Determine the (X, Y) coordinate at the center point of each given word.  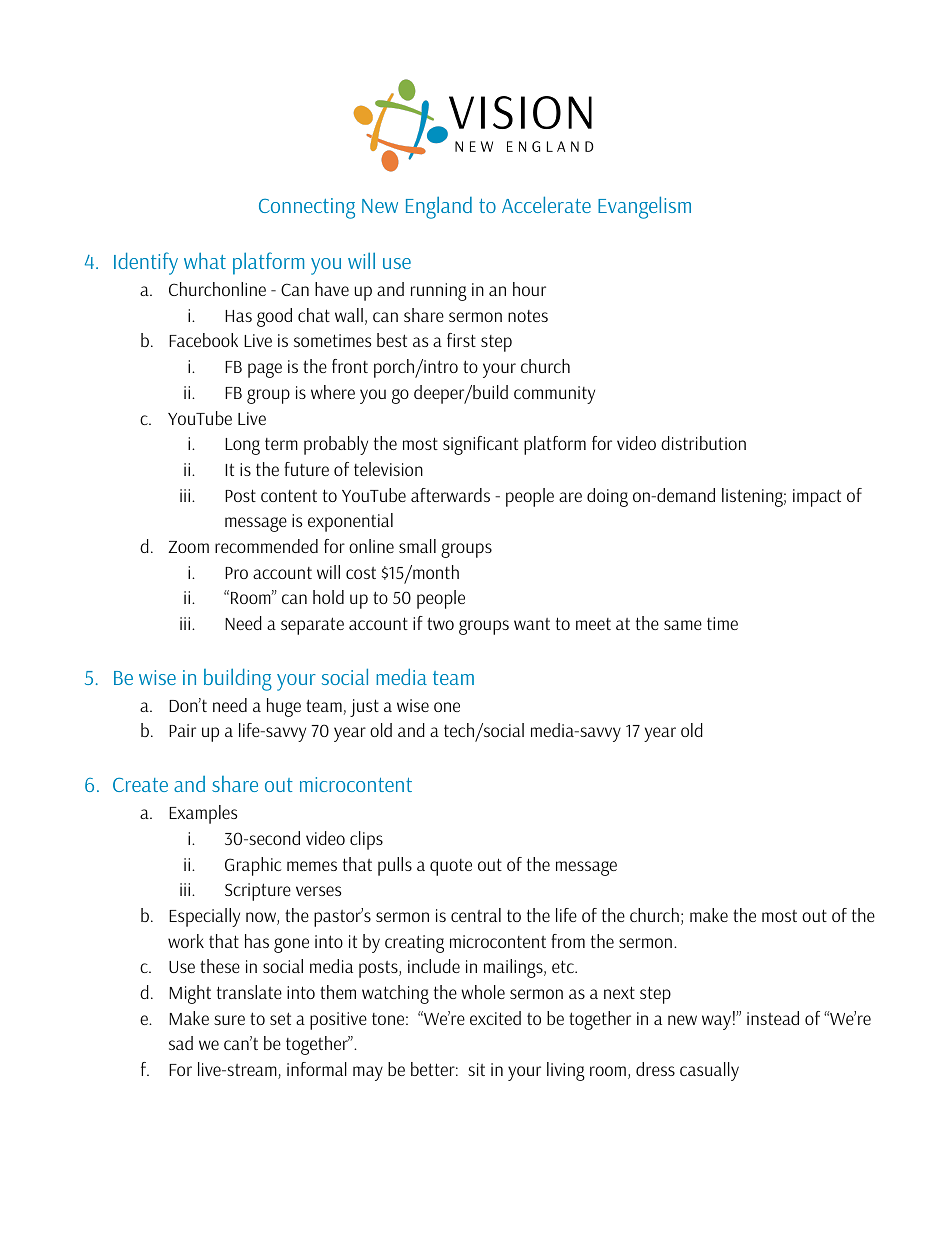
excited (495, 1018)
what (205, 260)
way (716, 1022)
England (439, 207)
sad (181, 1043)
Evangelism (644, 207)
